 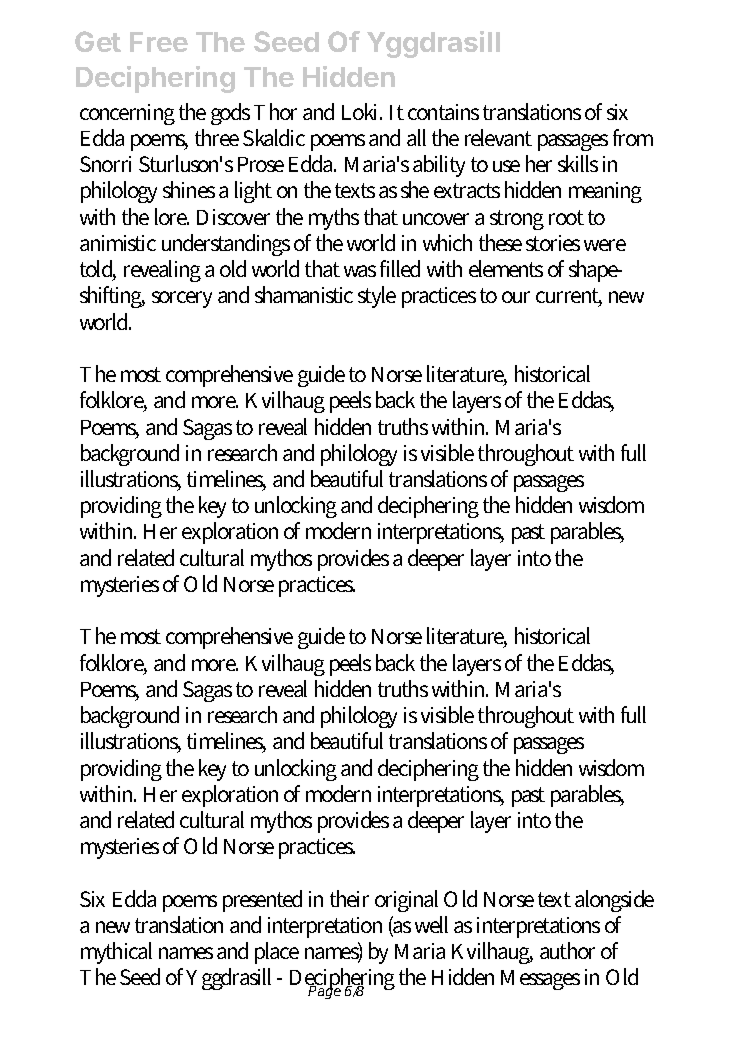 What do you see at coordinates (349, 898) in the document?
I see `their` at bounding box center [349, 898].
